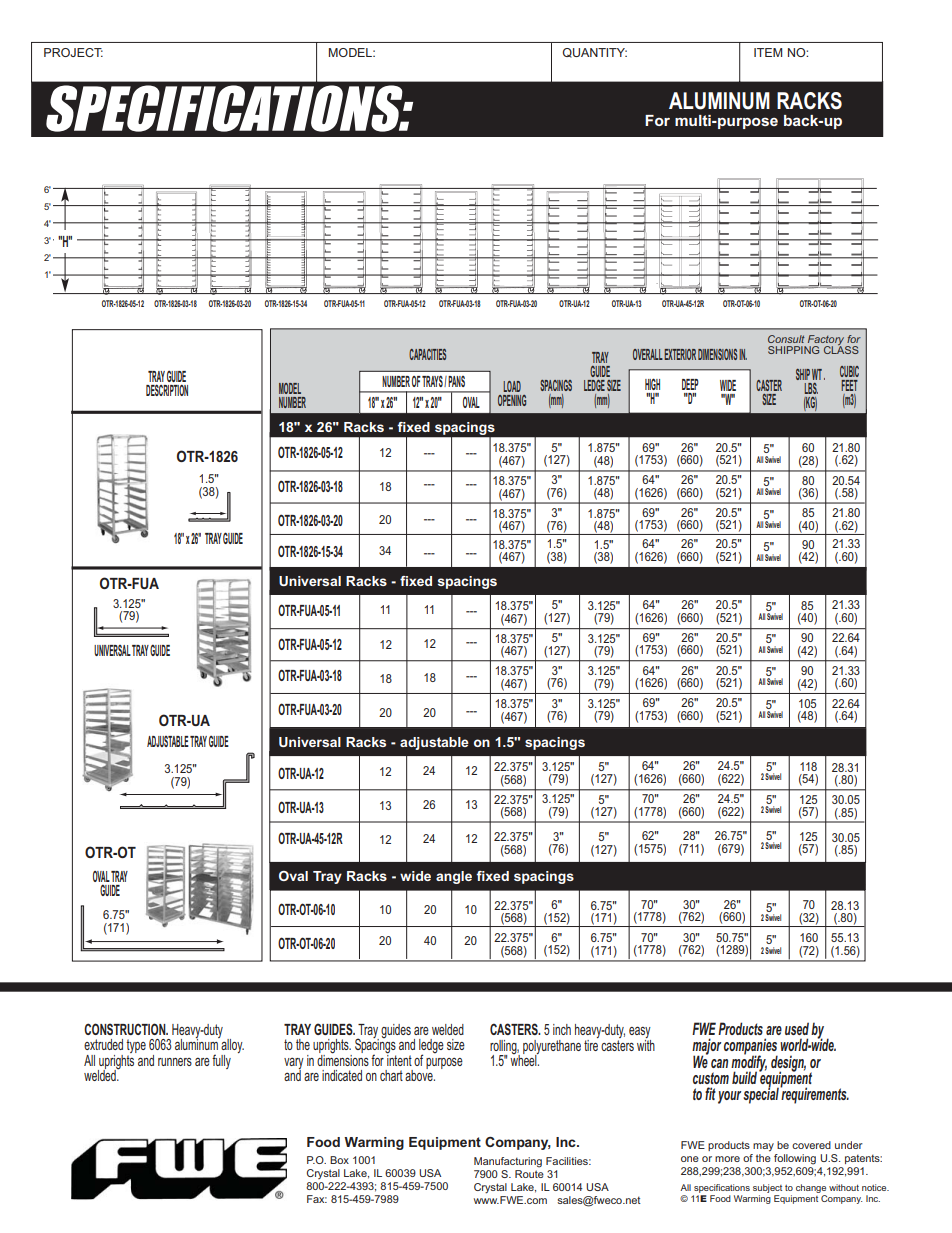 This screenshot has height=1233, width=952. I want to click on Manufacturing, so click(508, 1162).
